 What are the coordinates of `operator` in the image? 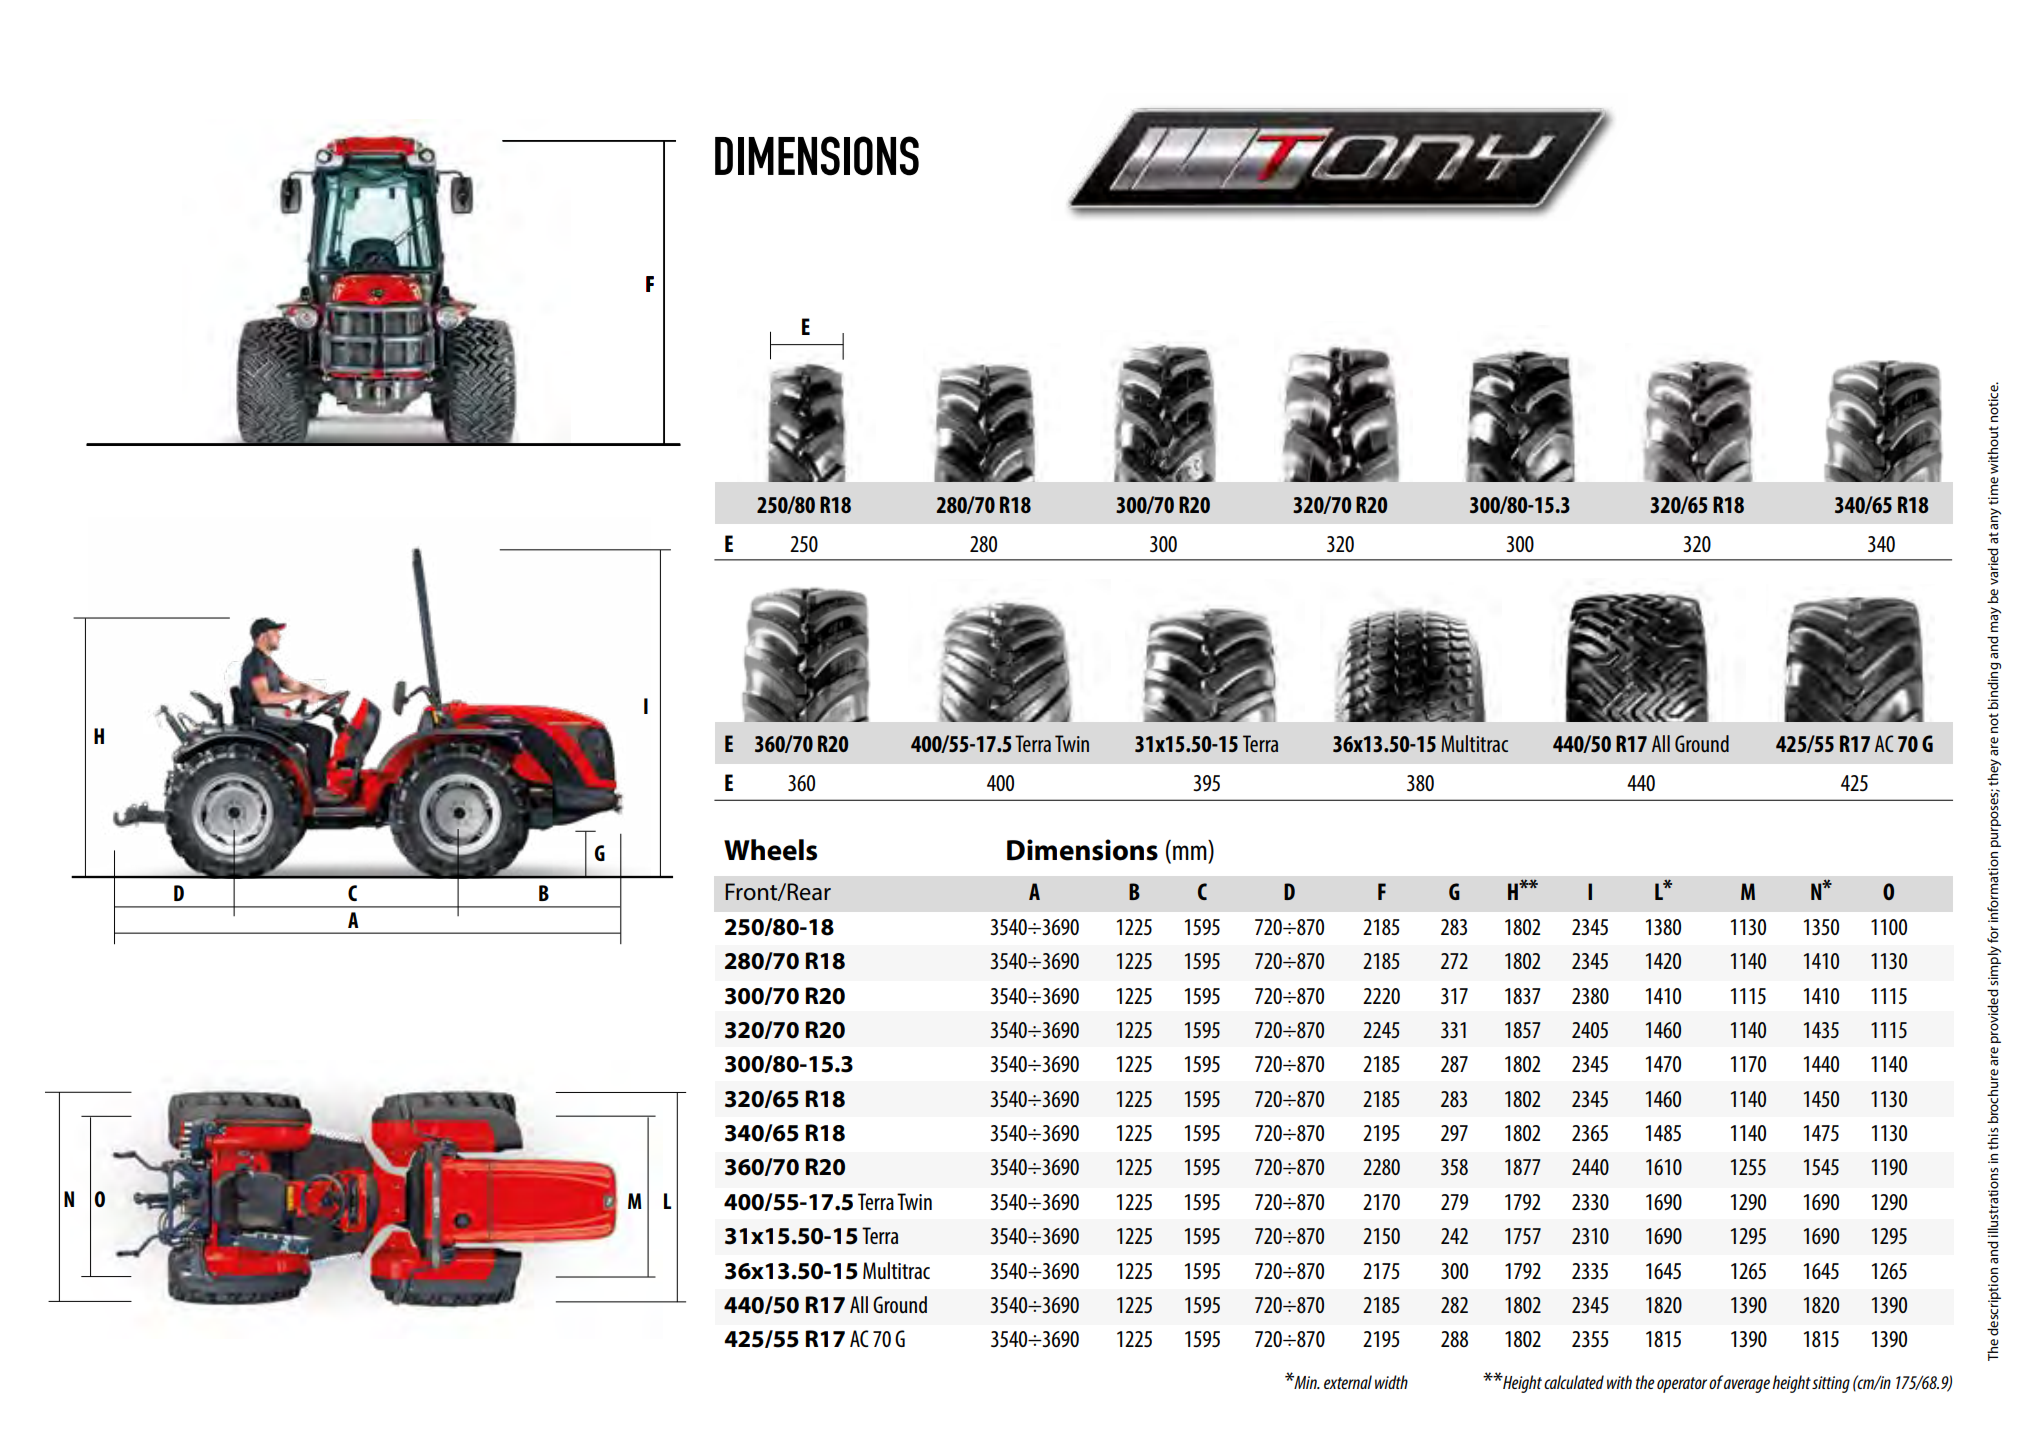 It's located at (1682, 1385).
